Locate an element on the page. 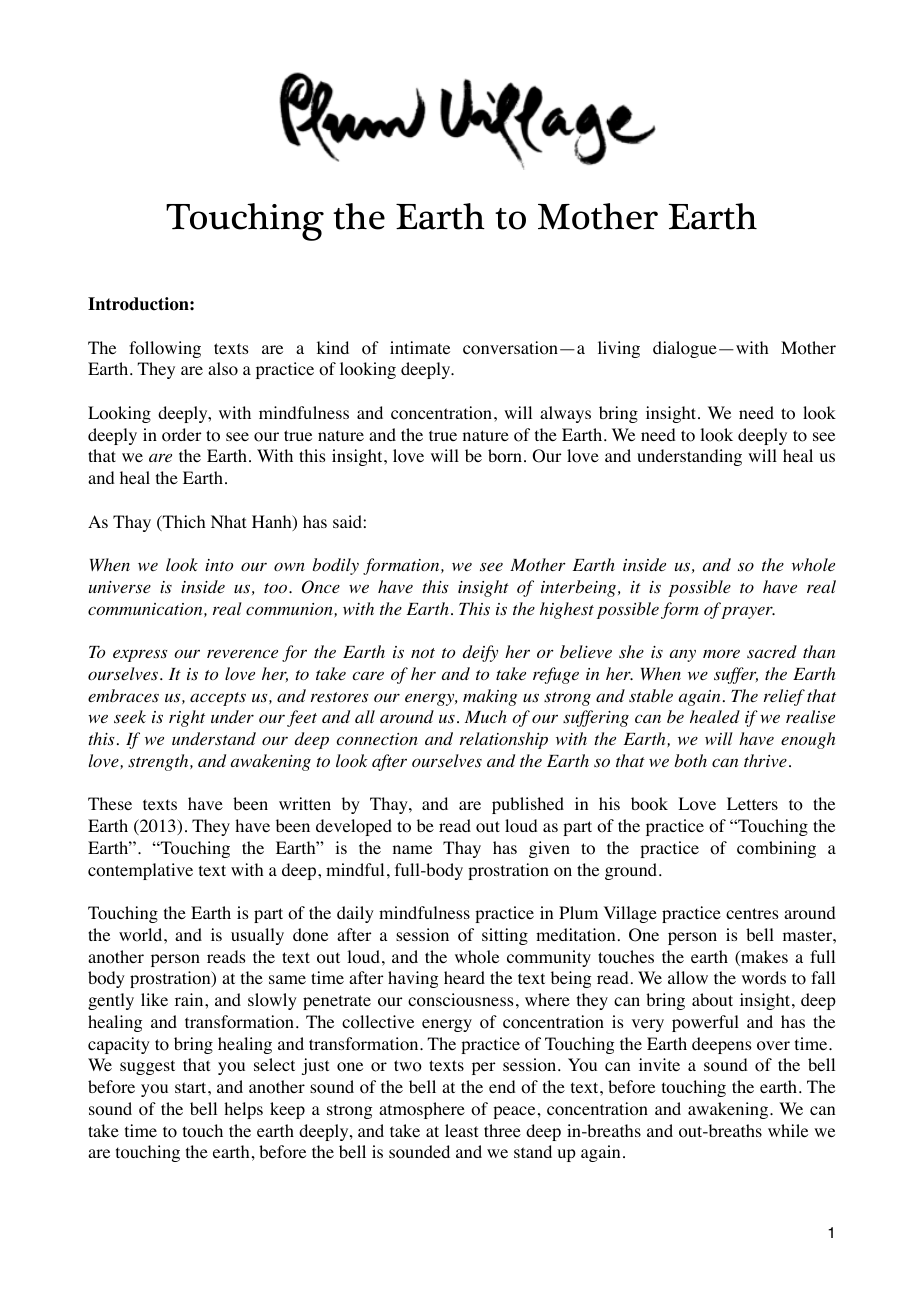  start is located at coordinates (192, 1087).
